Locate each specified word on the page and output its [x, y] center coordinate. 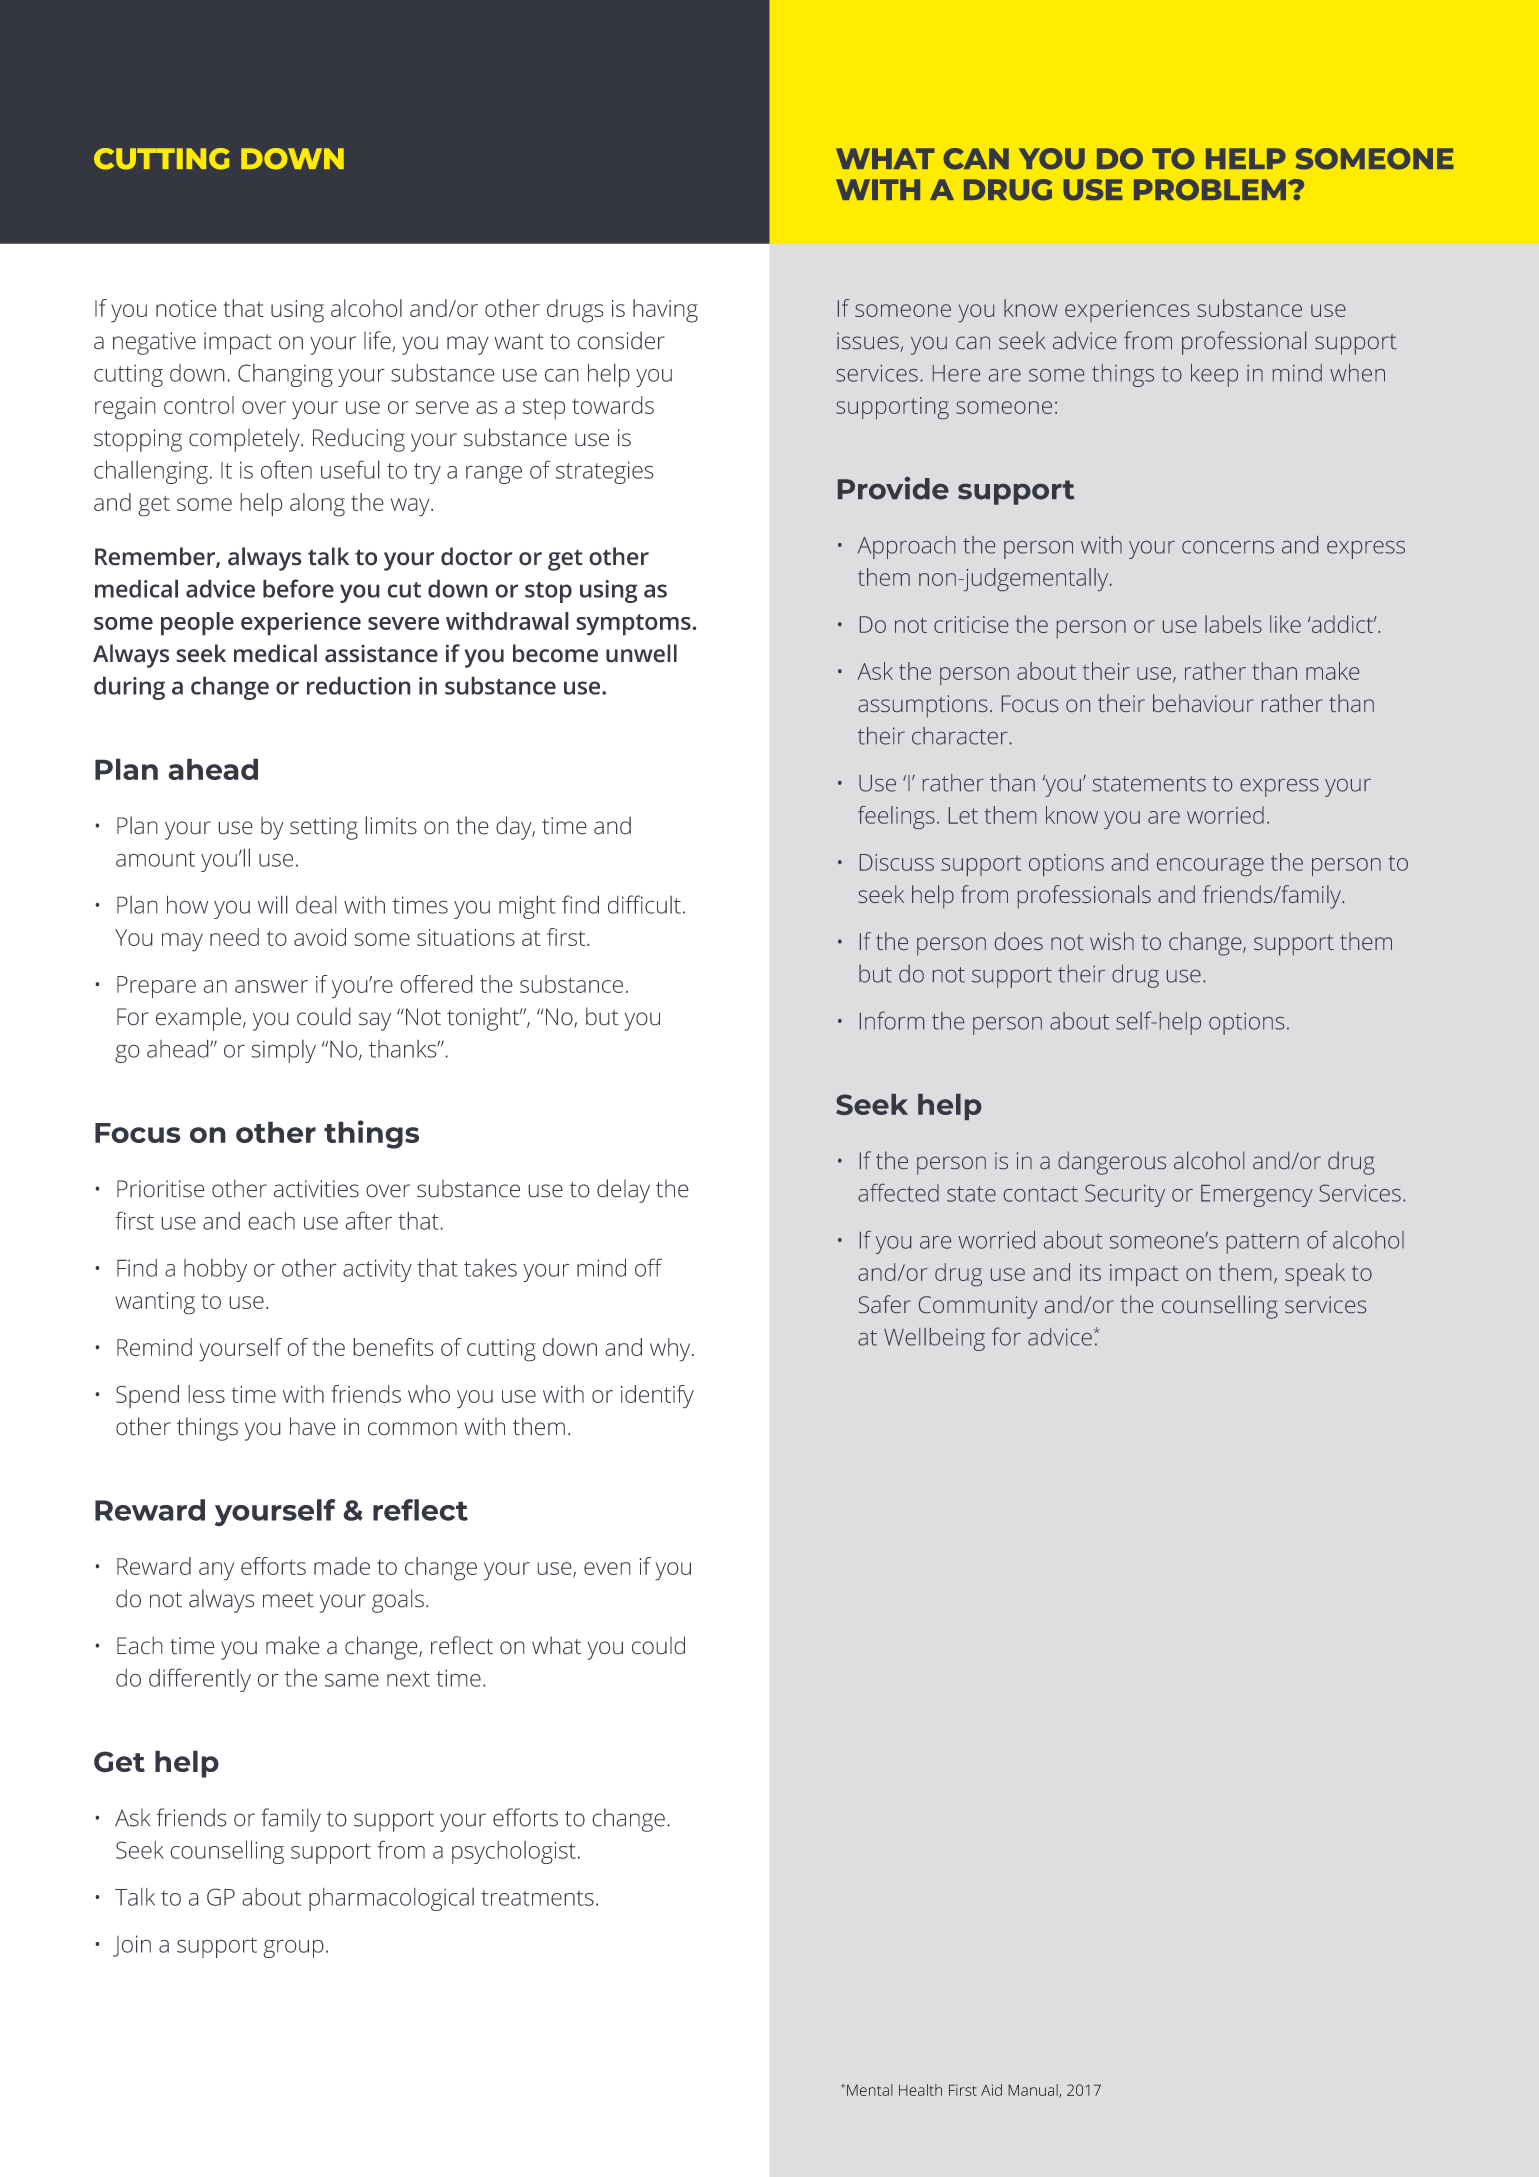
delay [623, 1191]
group [293, 1949]
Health [920, 2090]
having [665, 311]
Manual [1034, 2091]
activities [316, 1189]
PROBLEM [1210, 190]
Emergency [1257, 1196]
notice [186, 308]
